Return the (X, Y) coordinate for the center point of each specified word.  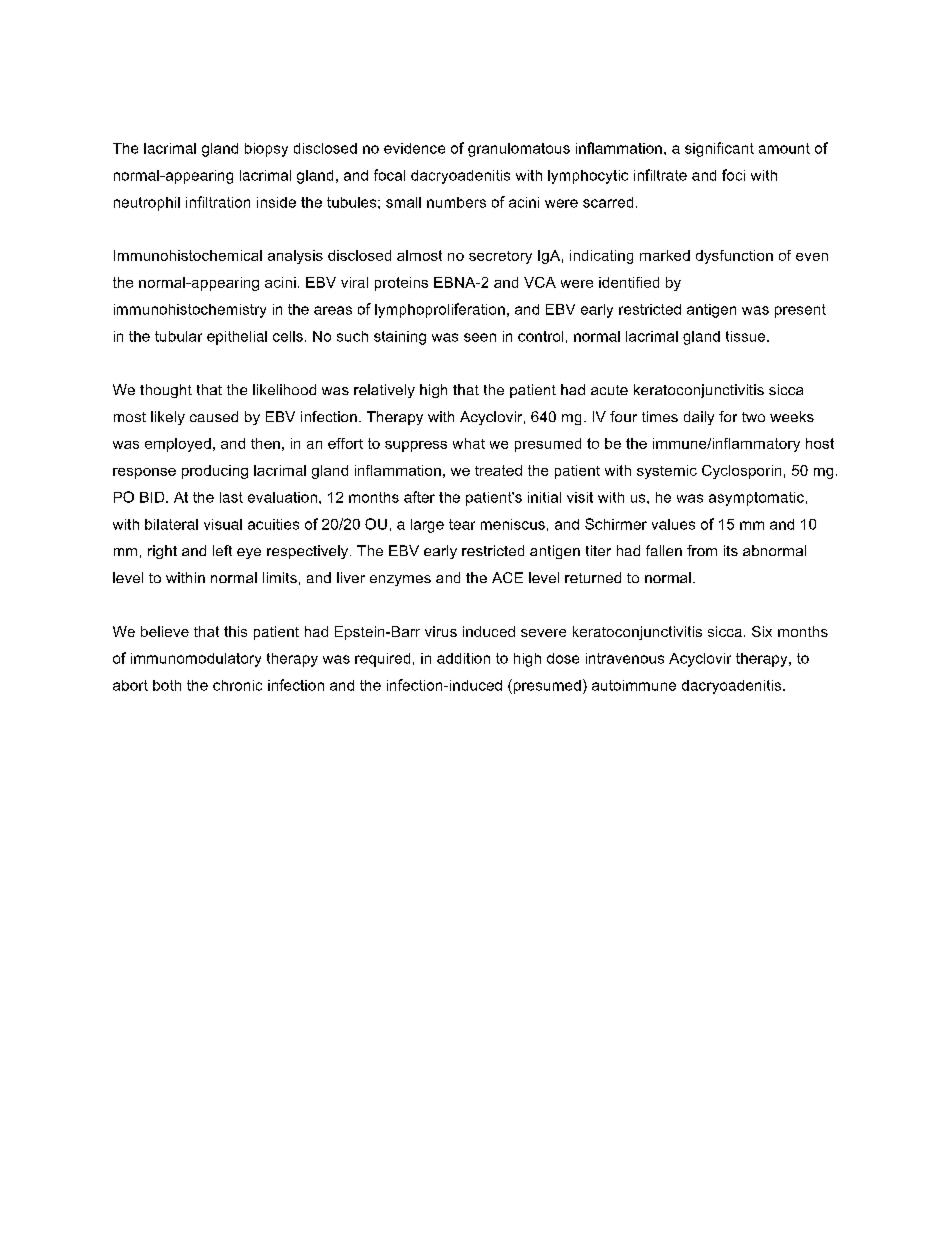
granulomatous (519, 150)
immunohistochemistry (190, 311)
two (753, 417)
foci (733, 175)
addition (463, 658)
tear (462, 524)
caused (214, 416)
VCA (540, 282)
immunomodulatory (196, 660)
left (222, 550)
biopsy (266, 150)
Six (762, 631)
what (469, 443)
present (800, 311)
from (702, 550)
